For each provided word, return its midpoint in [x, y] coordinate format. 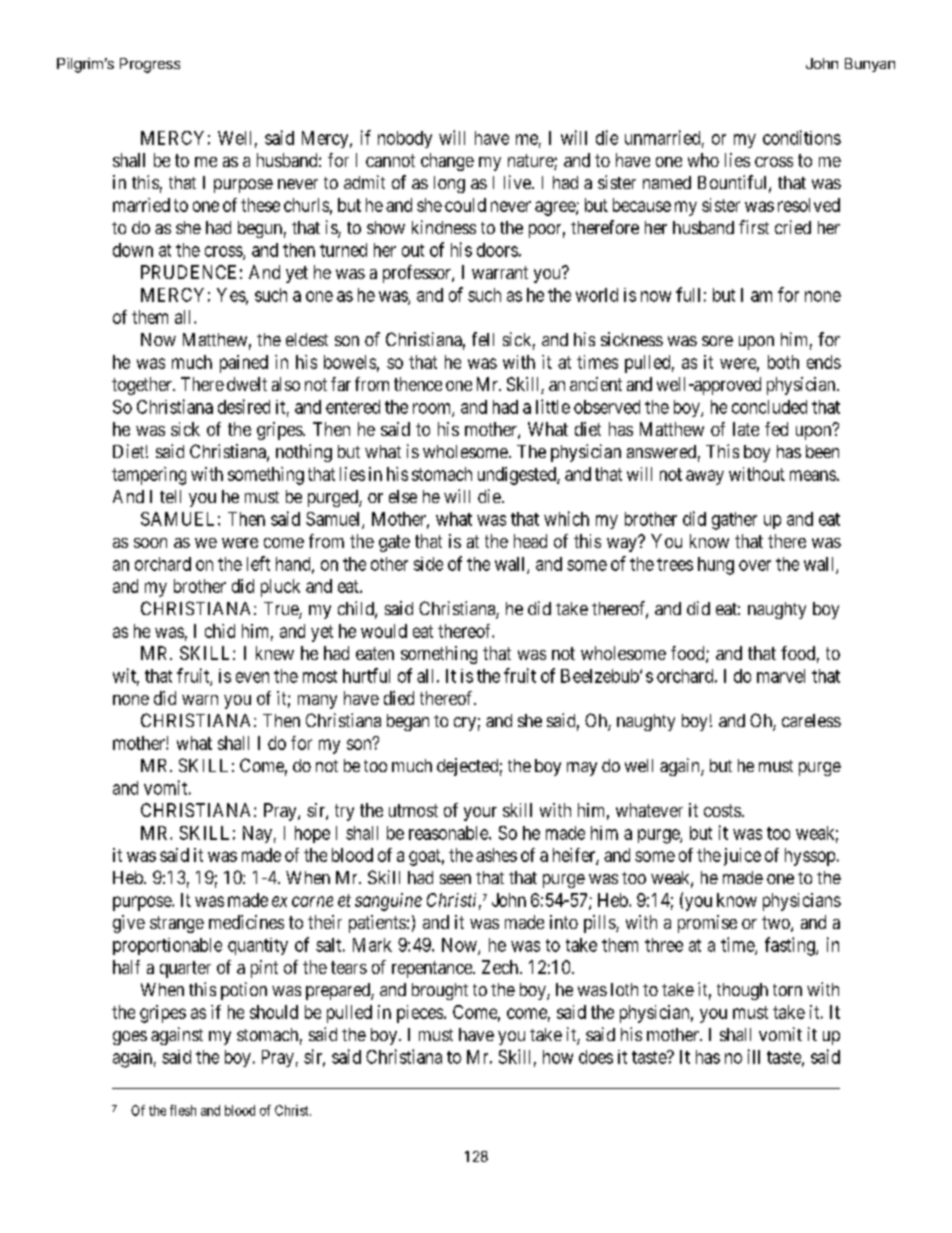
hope [312, 834]
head [530, 541]
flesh [183, 1110]
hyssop [810, 857]
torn [787, 990]
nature [531, 162]
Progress [150, 65]
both [783, 362]
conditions [802, 137]
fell [483, 339]
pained [244, 364]
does [596, 1057]
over [755, 565]
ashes [496, 855]
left [258, 563]
